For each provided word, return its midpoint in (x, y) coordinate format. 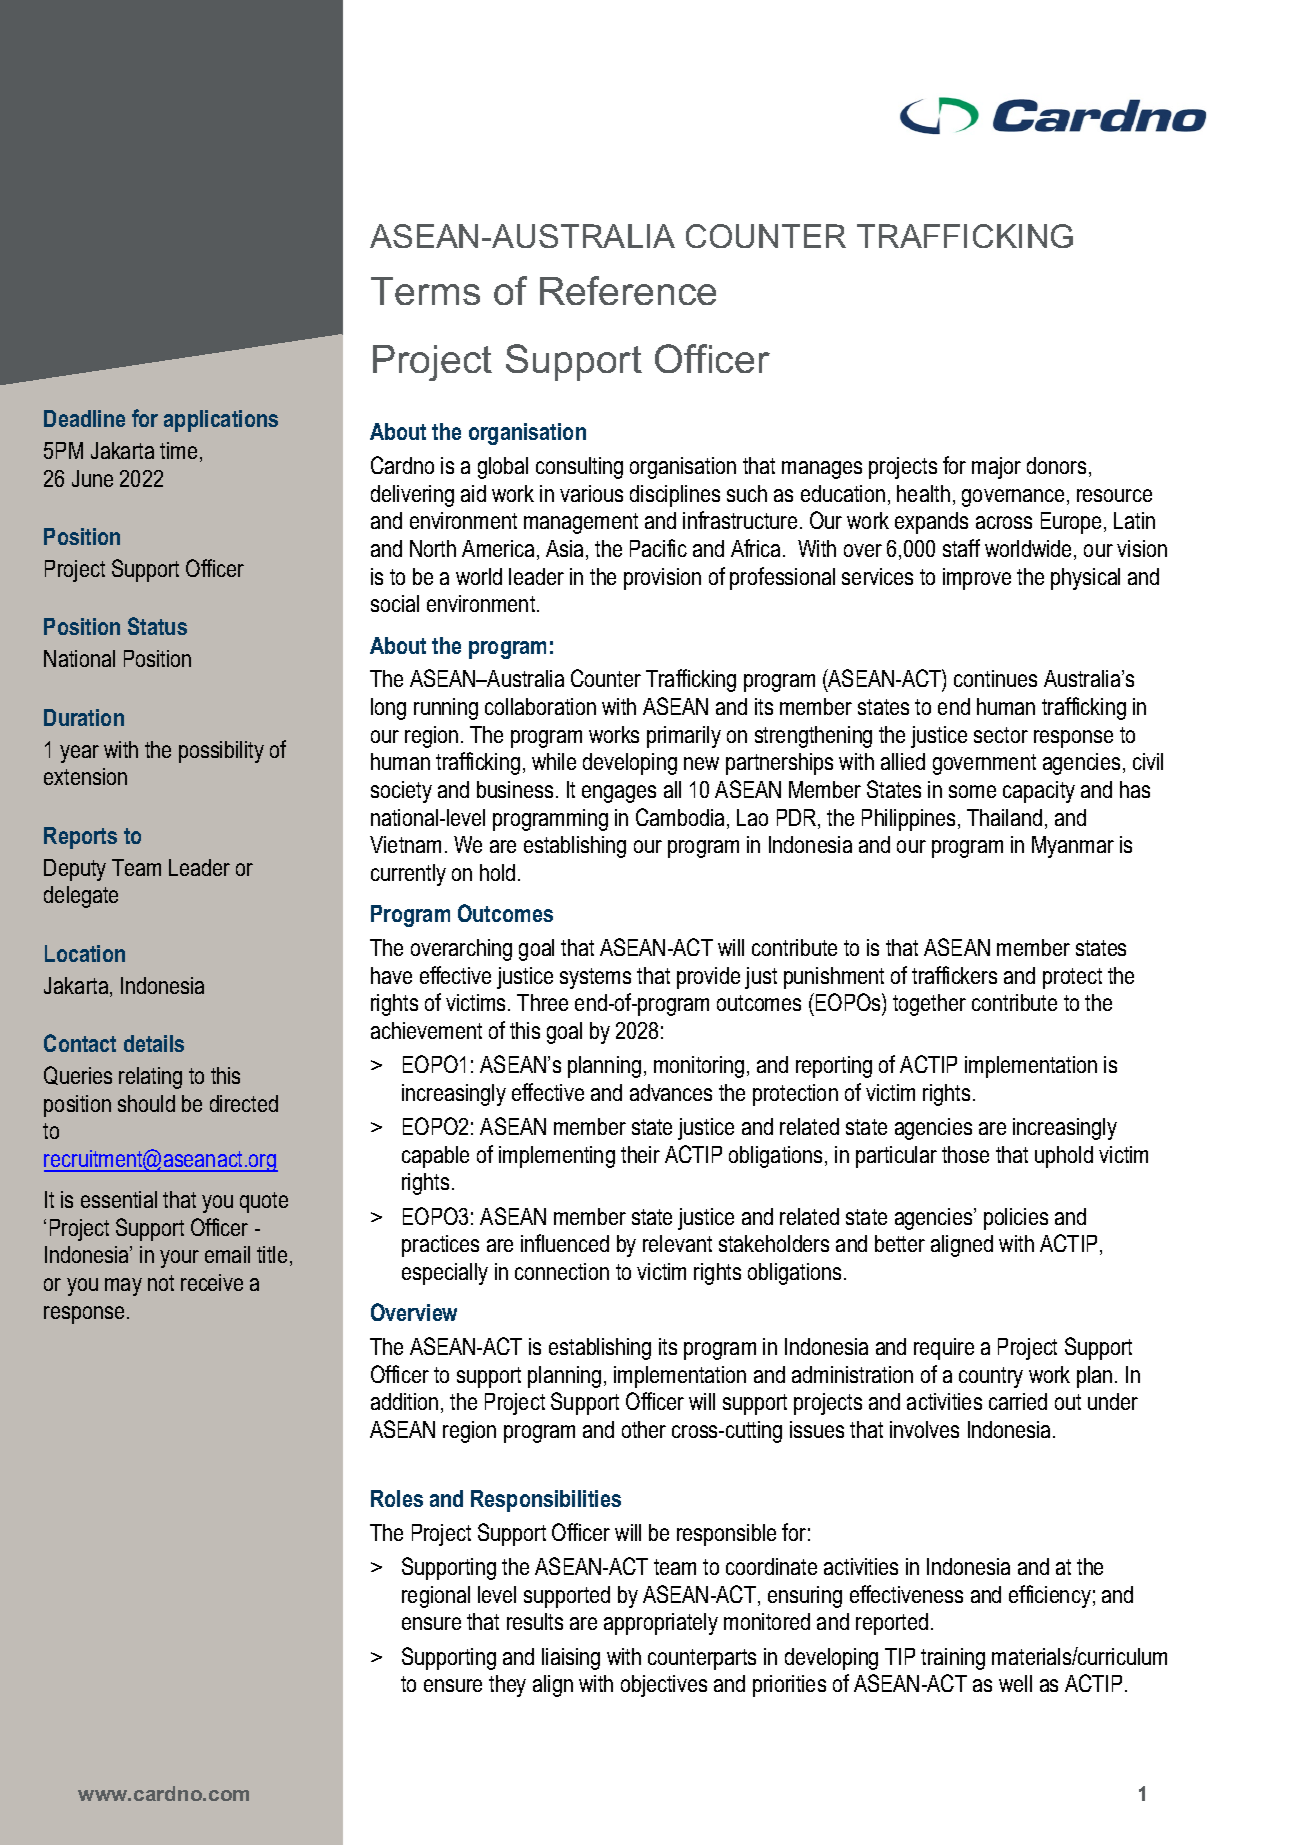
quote (264, 1202)
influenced (565, 1243)
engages (619, 794)
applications (221, 421)
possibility (221, 752)
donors (1056, 465)
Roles (397, 1498)
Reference (628, 290)
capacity (1039, 792)
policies (1016, 1219)
